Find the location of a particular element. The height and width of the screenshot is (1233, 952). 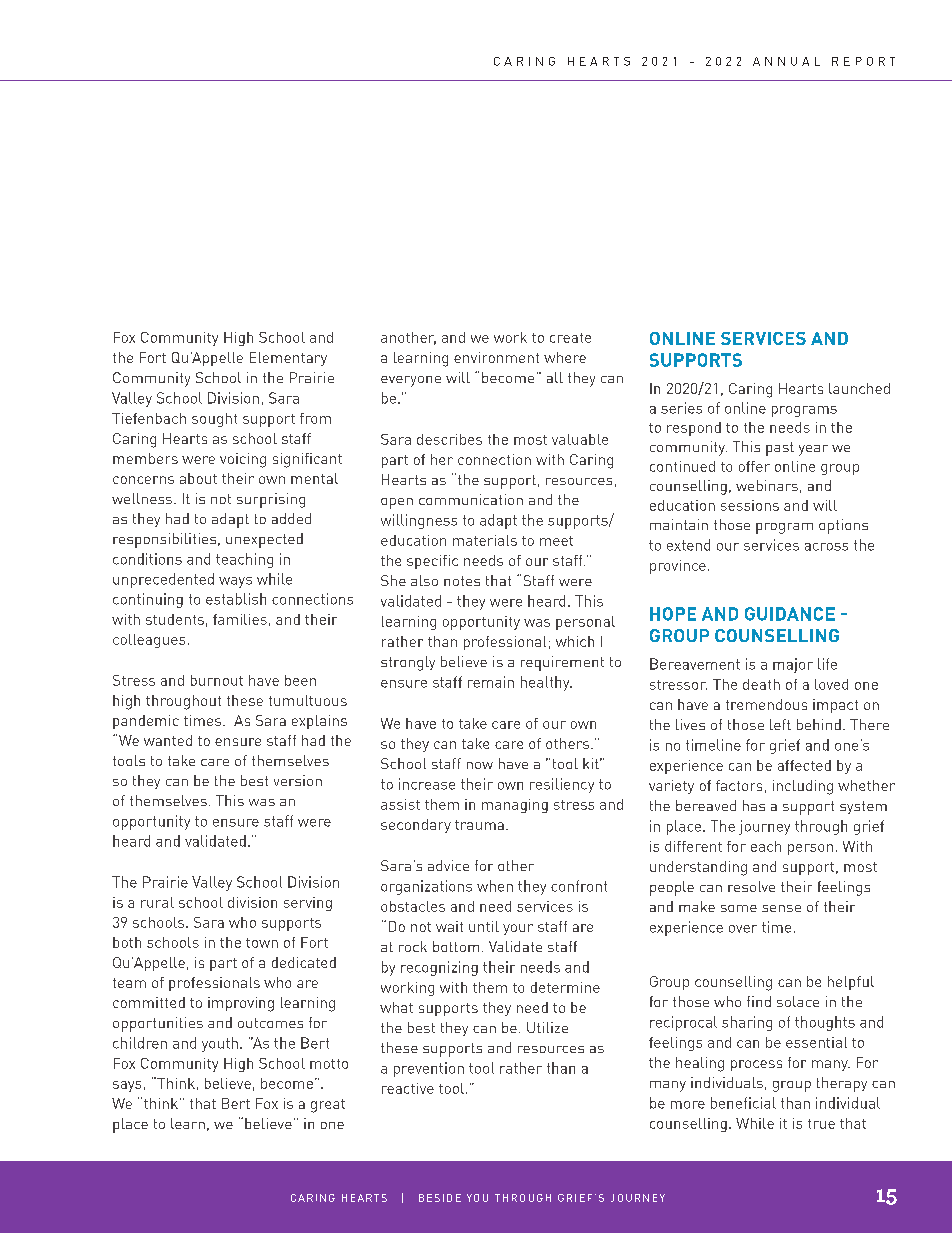

ANNUAL is located at coordinates (786, 61).
